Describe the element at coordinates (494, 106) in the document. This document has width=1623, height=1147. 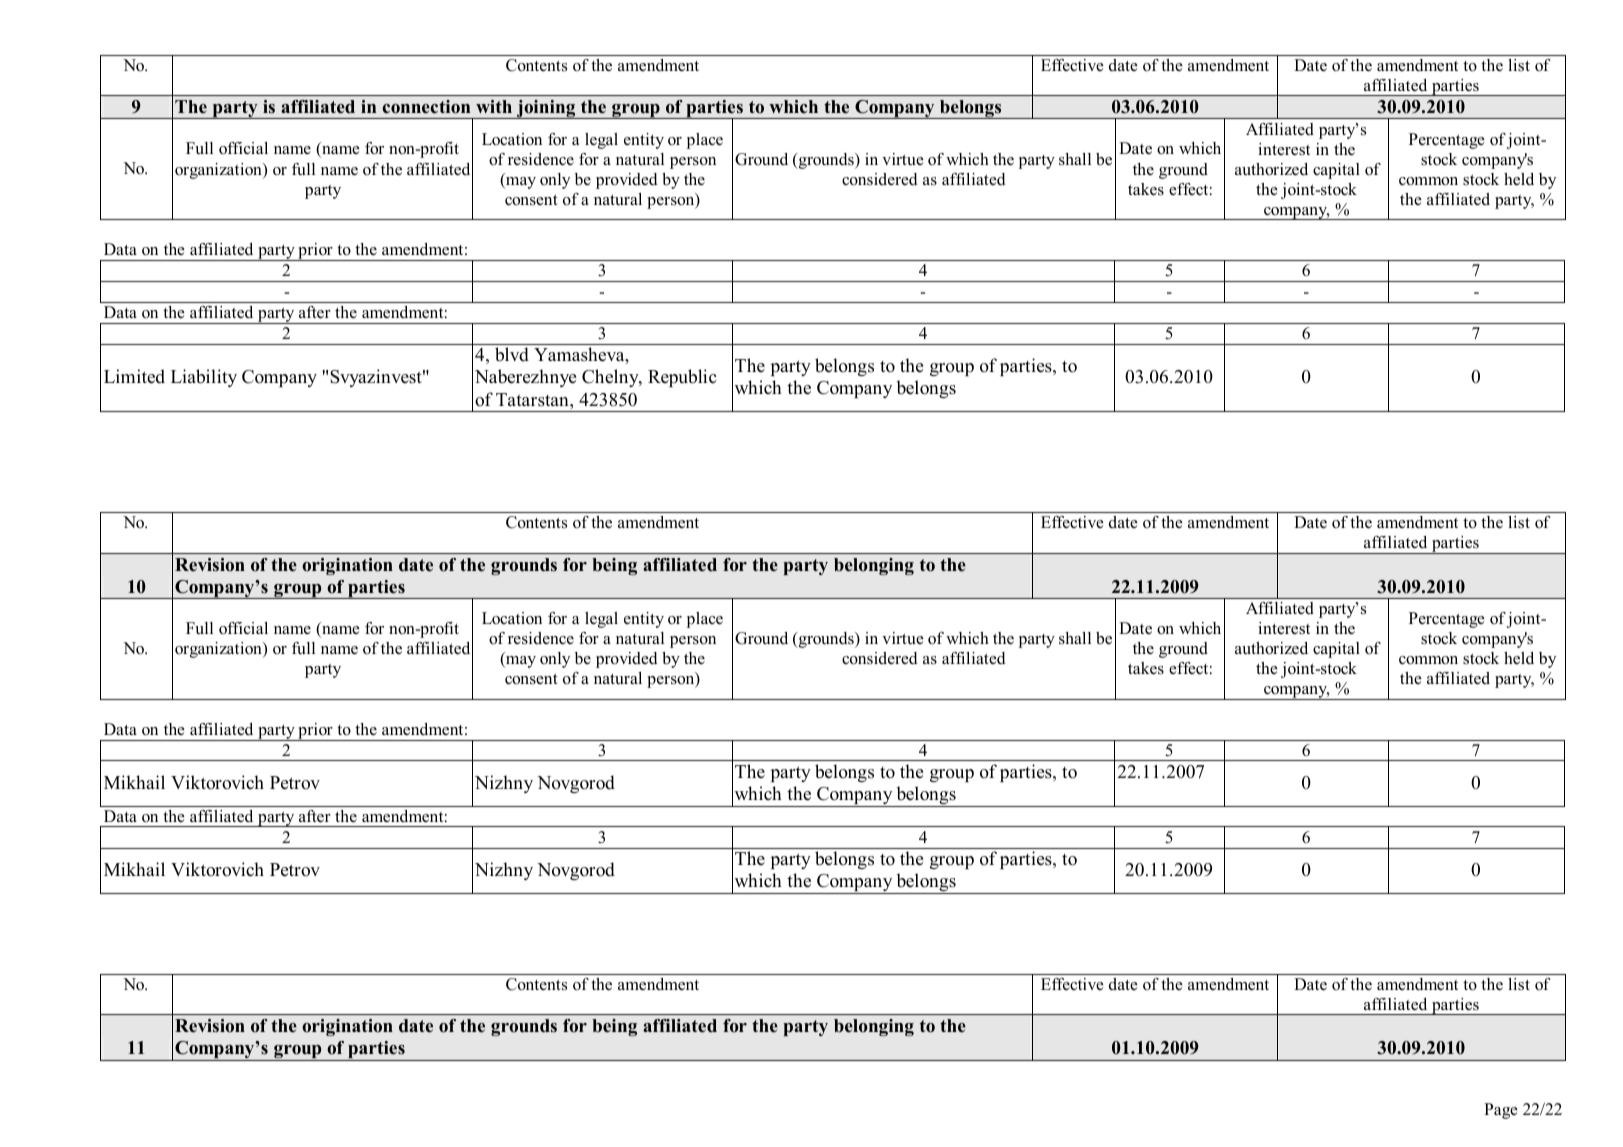
I see `with` at that location.
